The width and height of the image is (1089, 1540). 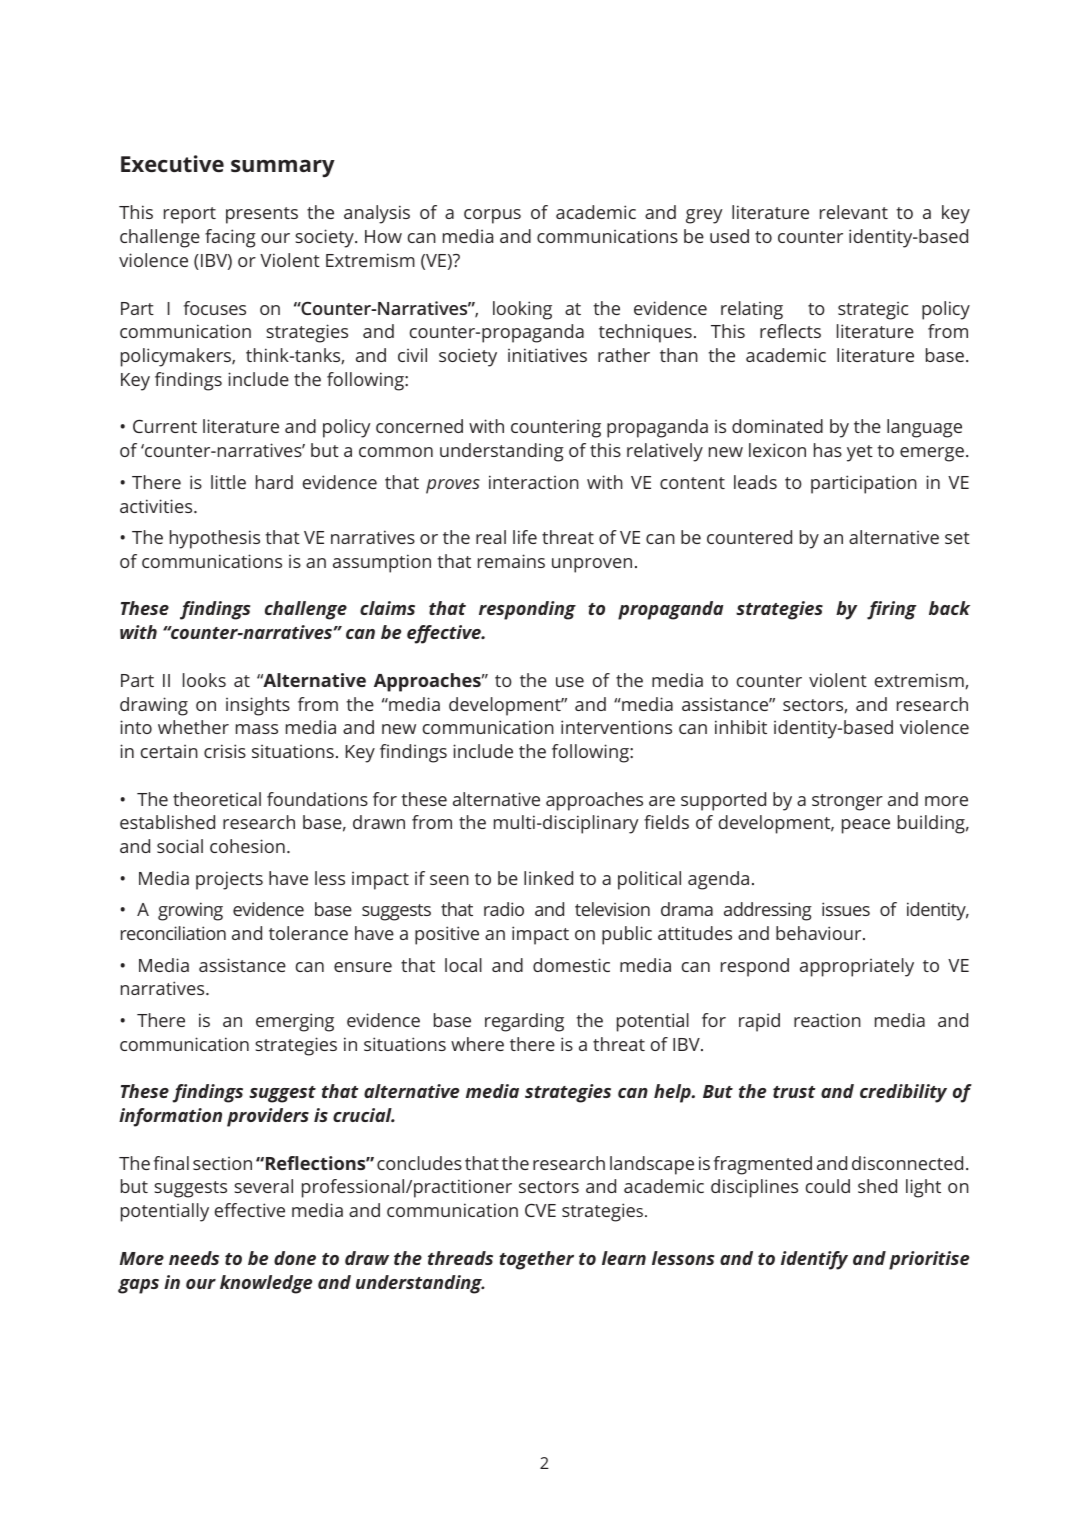 I want to click on relevant, so click(x=854, y=212).
